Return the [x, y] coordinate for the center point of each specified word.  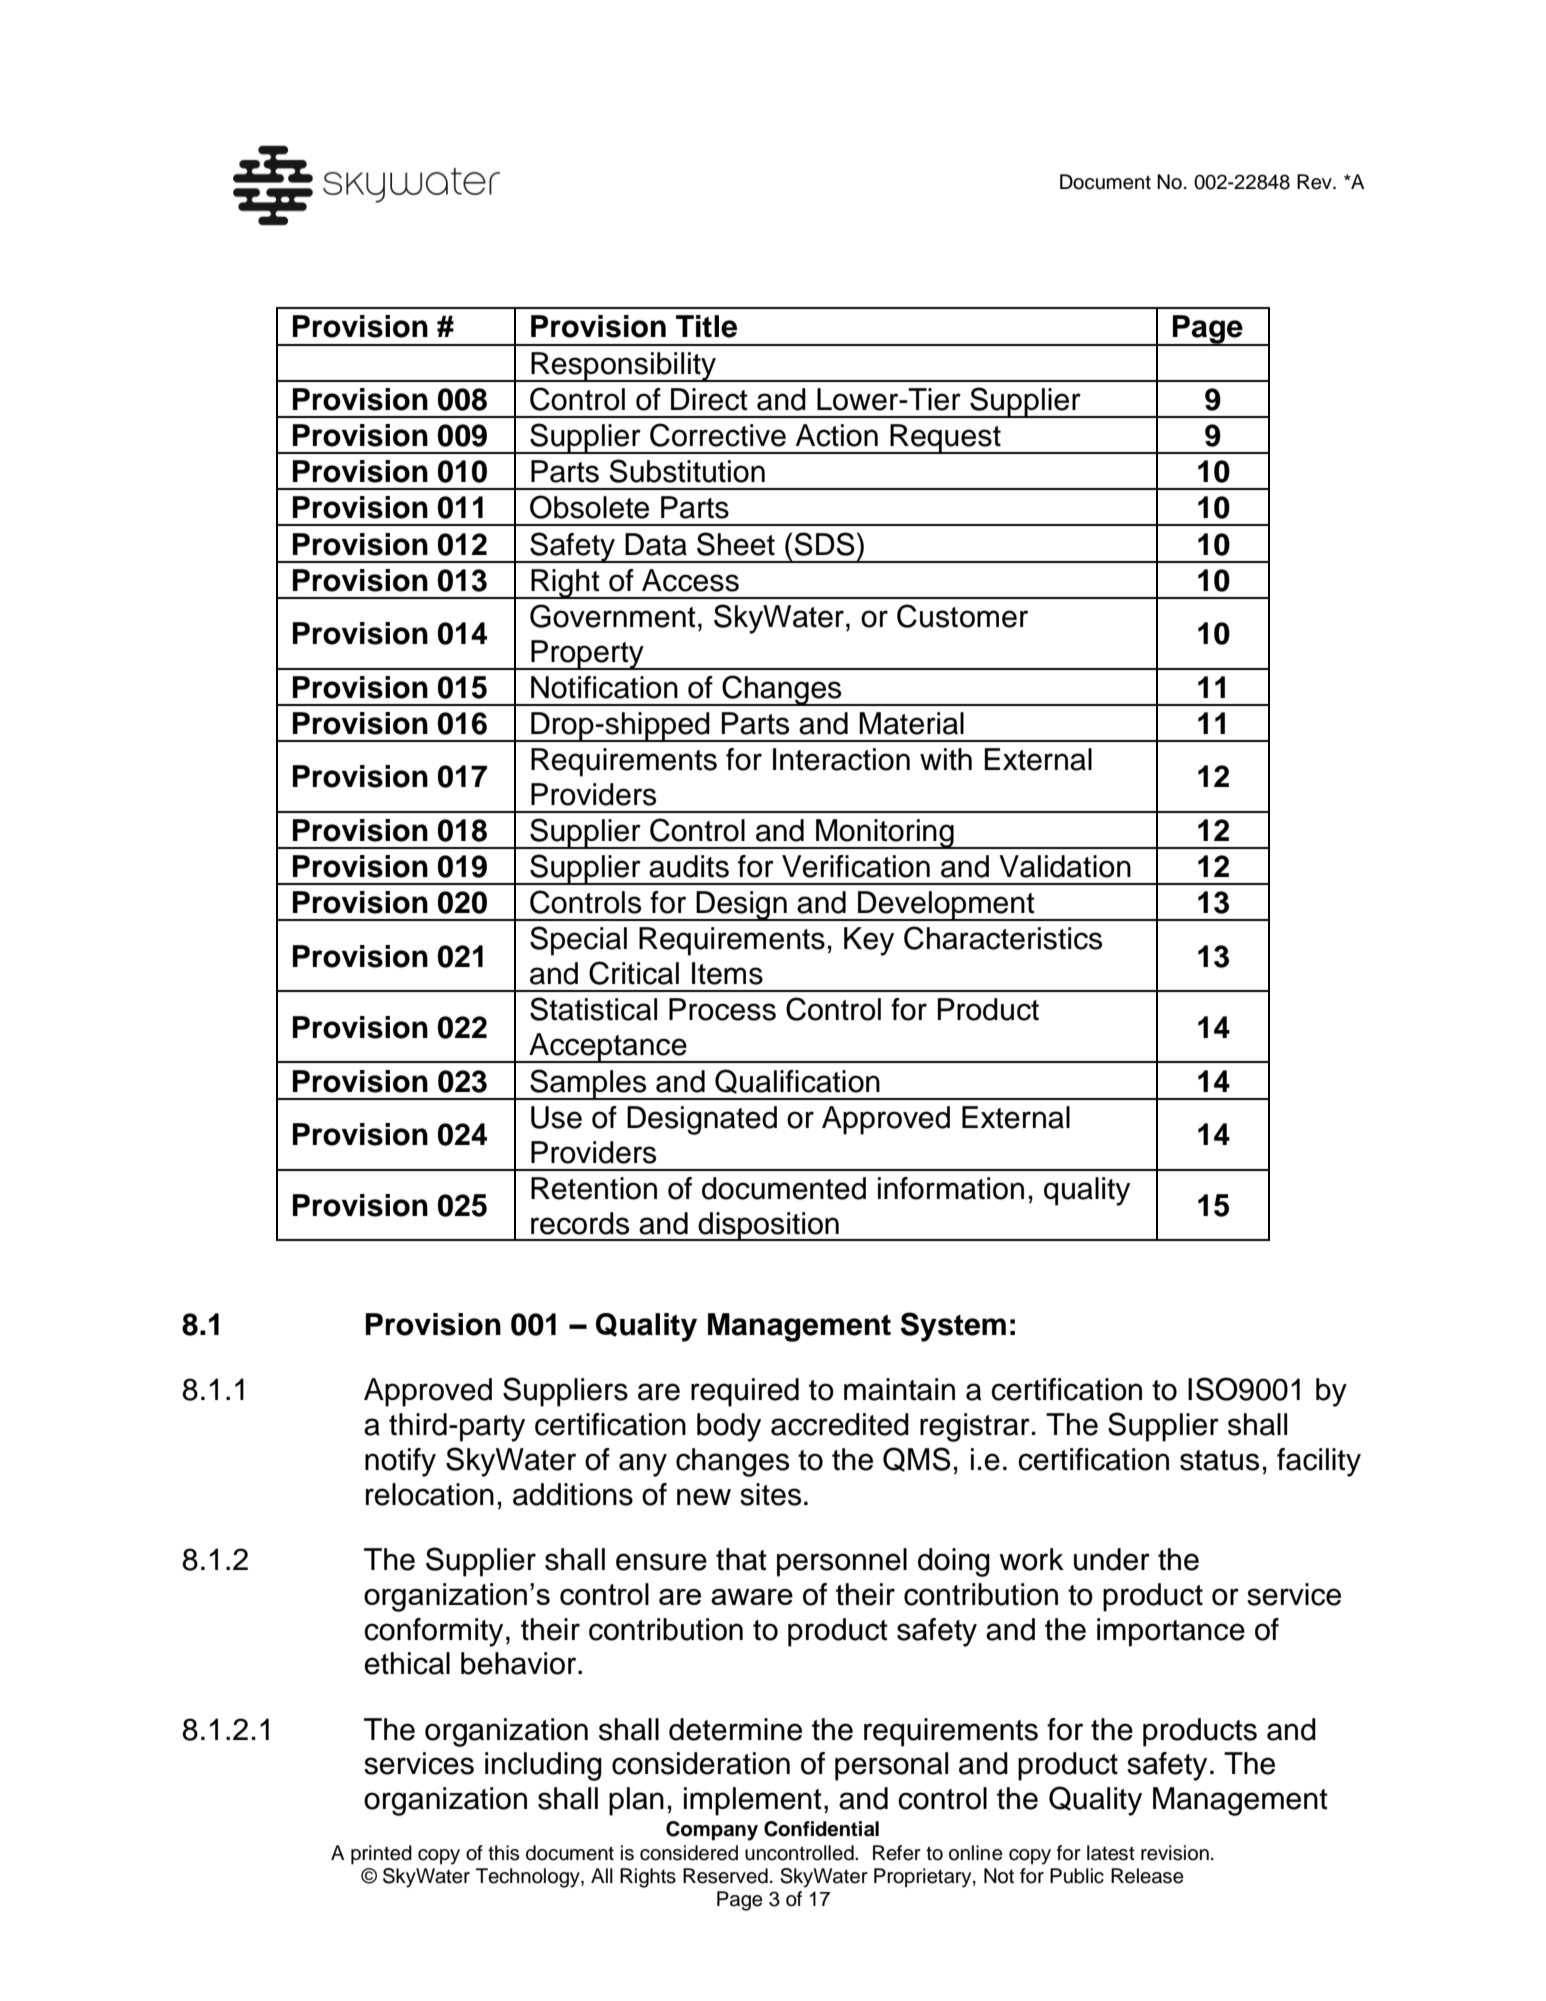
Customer [962, 616]
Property [587, 655]
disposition [768, 1226]
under [1112, 1559]
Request [945, 439]
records [580, 1223]
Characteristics [1003, 938]
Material [911, 723]
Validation [1065, 866]
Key [869, 941]
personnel [842, 1562]
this [503, 1853]
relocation [430, 1494]
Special [578, 941]
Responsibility [624, 367]
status [1219, 1460]
